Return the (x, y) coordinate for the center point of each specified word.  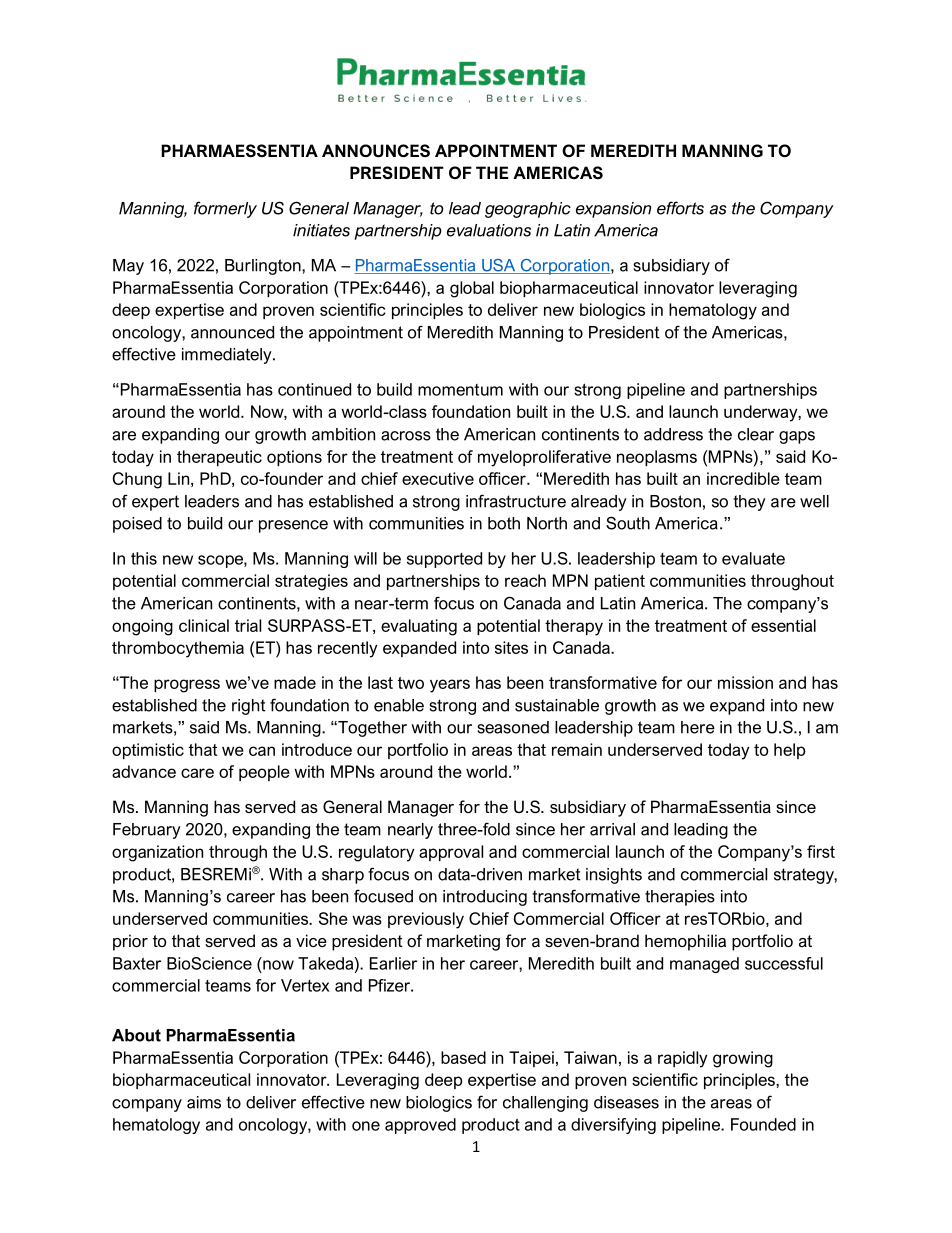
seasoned (513, 727)
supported (444, 560)
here (698, 727)
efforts (680, 208)
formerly (225, 209)
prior (130, 942)
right (248, 707)
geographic (528, 210)
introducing (485, 898)
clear (756, 434)
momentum (460, 390)
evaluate (753, 558)
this (144, 558)
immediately (228, 356)
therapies (680, 898)
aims (204, 1102)
